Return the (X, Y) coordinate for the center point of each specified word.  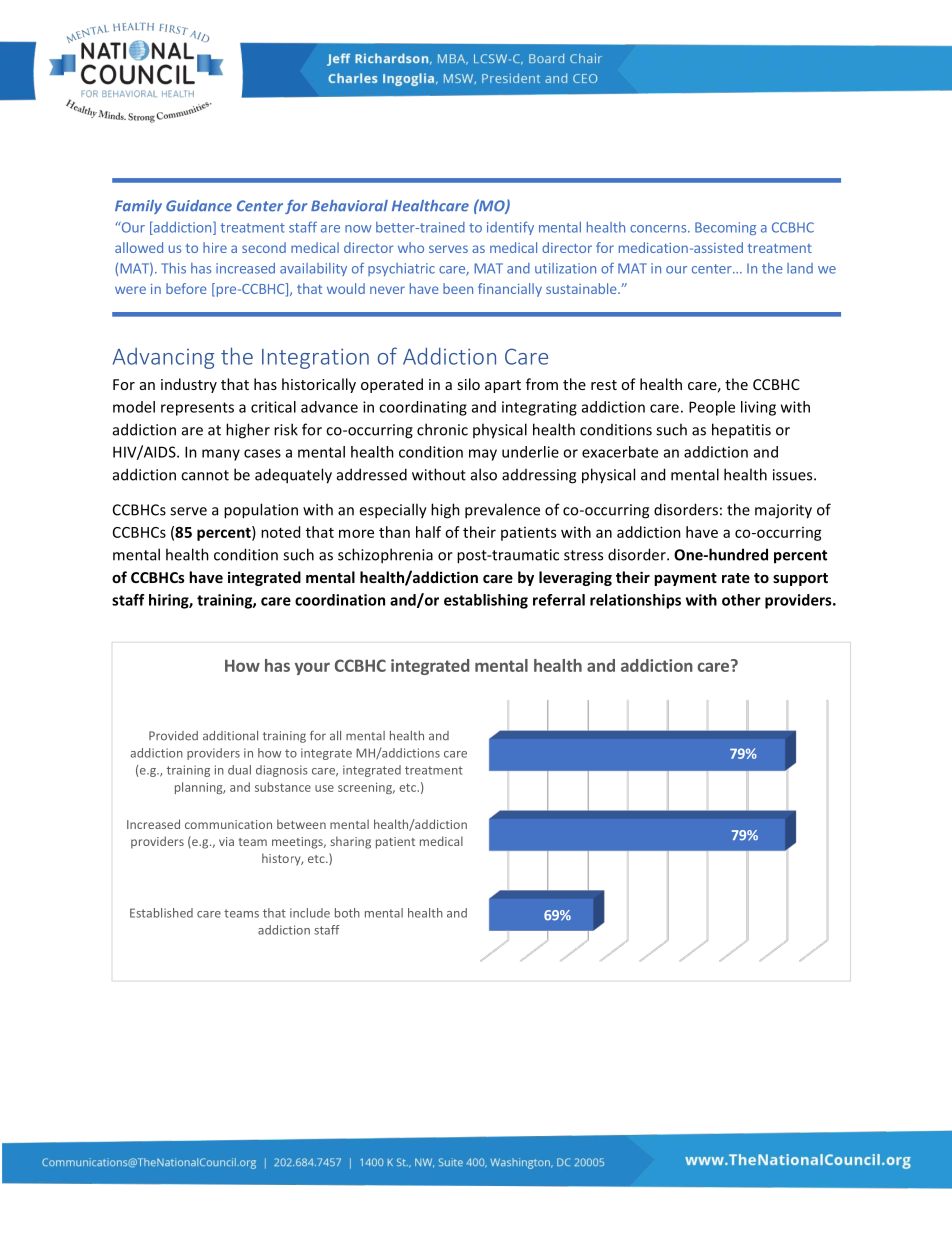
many (221, 455)
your (312, 668)
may (483, 455)
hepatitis (741, 431)
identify (510, 228)
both (347, 913)
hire (215, 247)
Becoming (725, 228)
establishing (486, 601)
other (741, 600)
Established (161, 913)
